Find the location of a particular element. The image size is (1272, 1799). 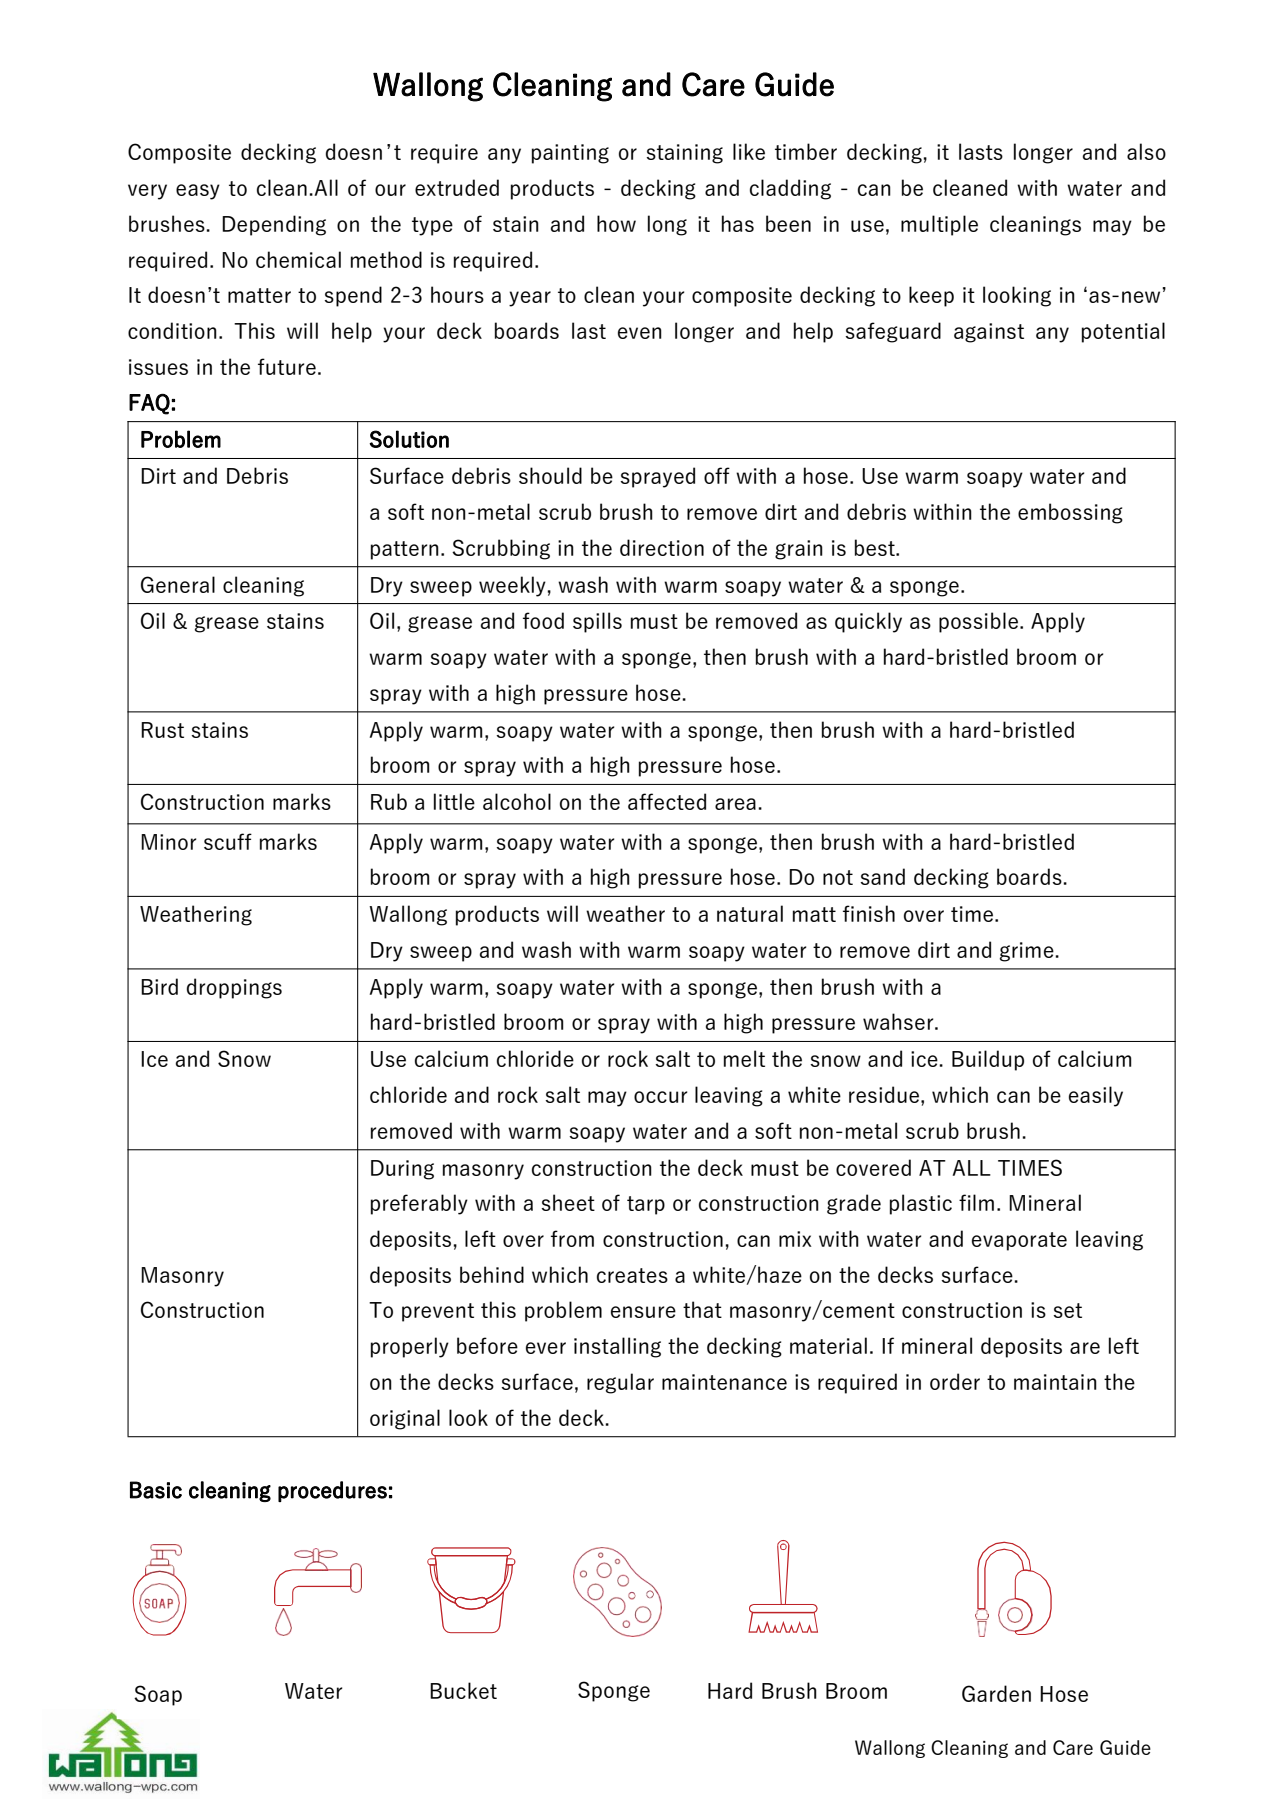

Depending is located at coordinates (274, 225).
